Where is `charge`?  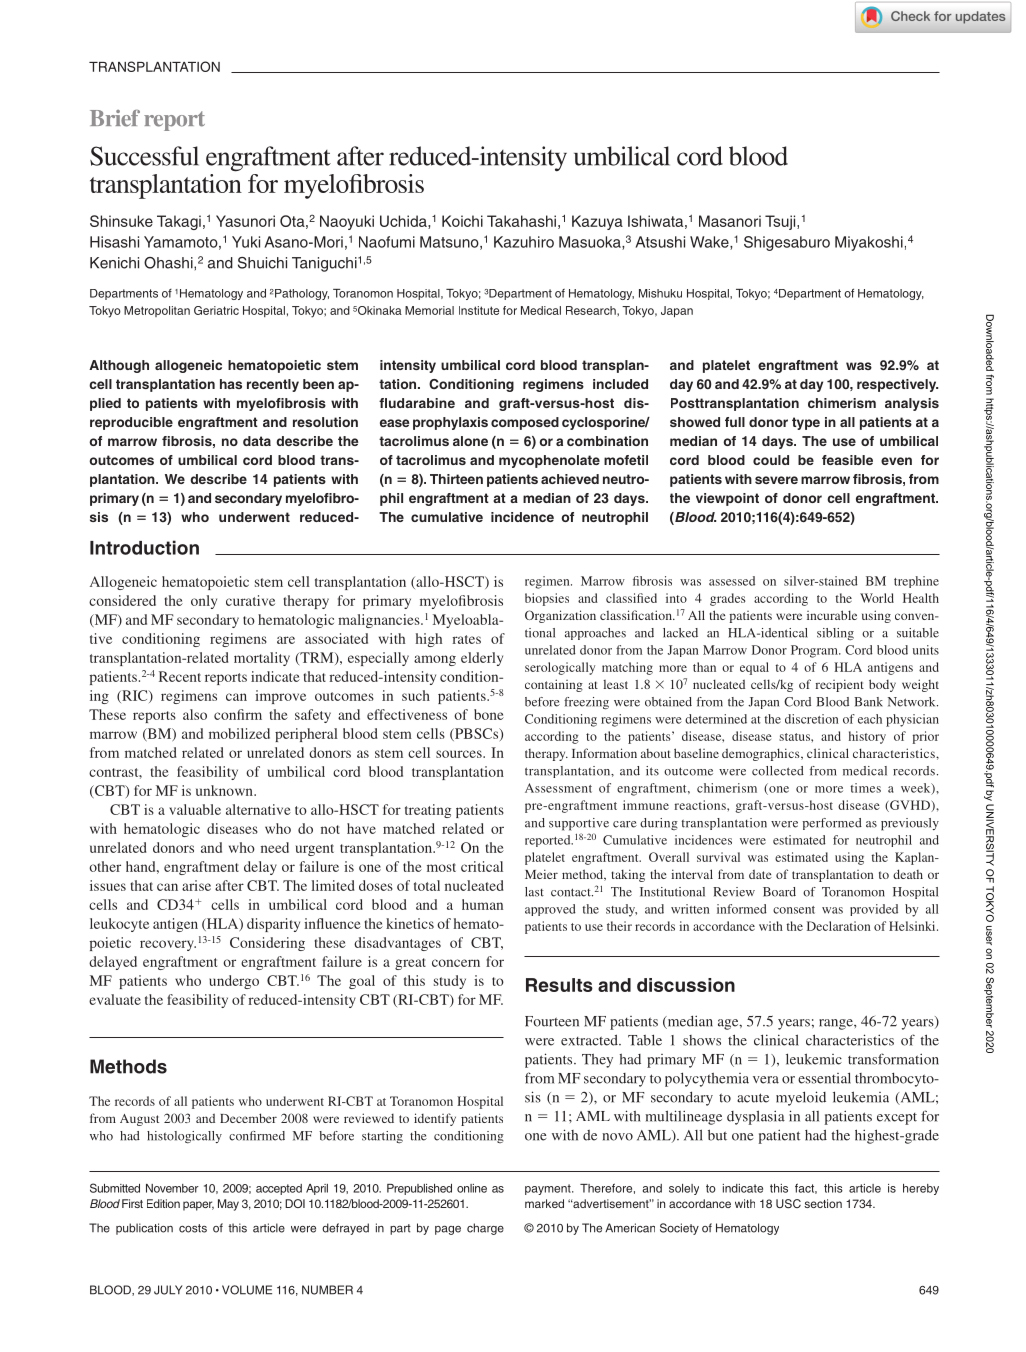 charge is located at coordinates (485, 1229).
